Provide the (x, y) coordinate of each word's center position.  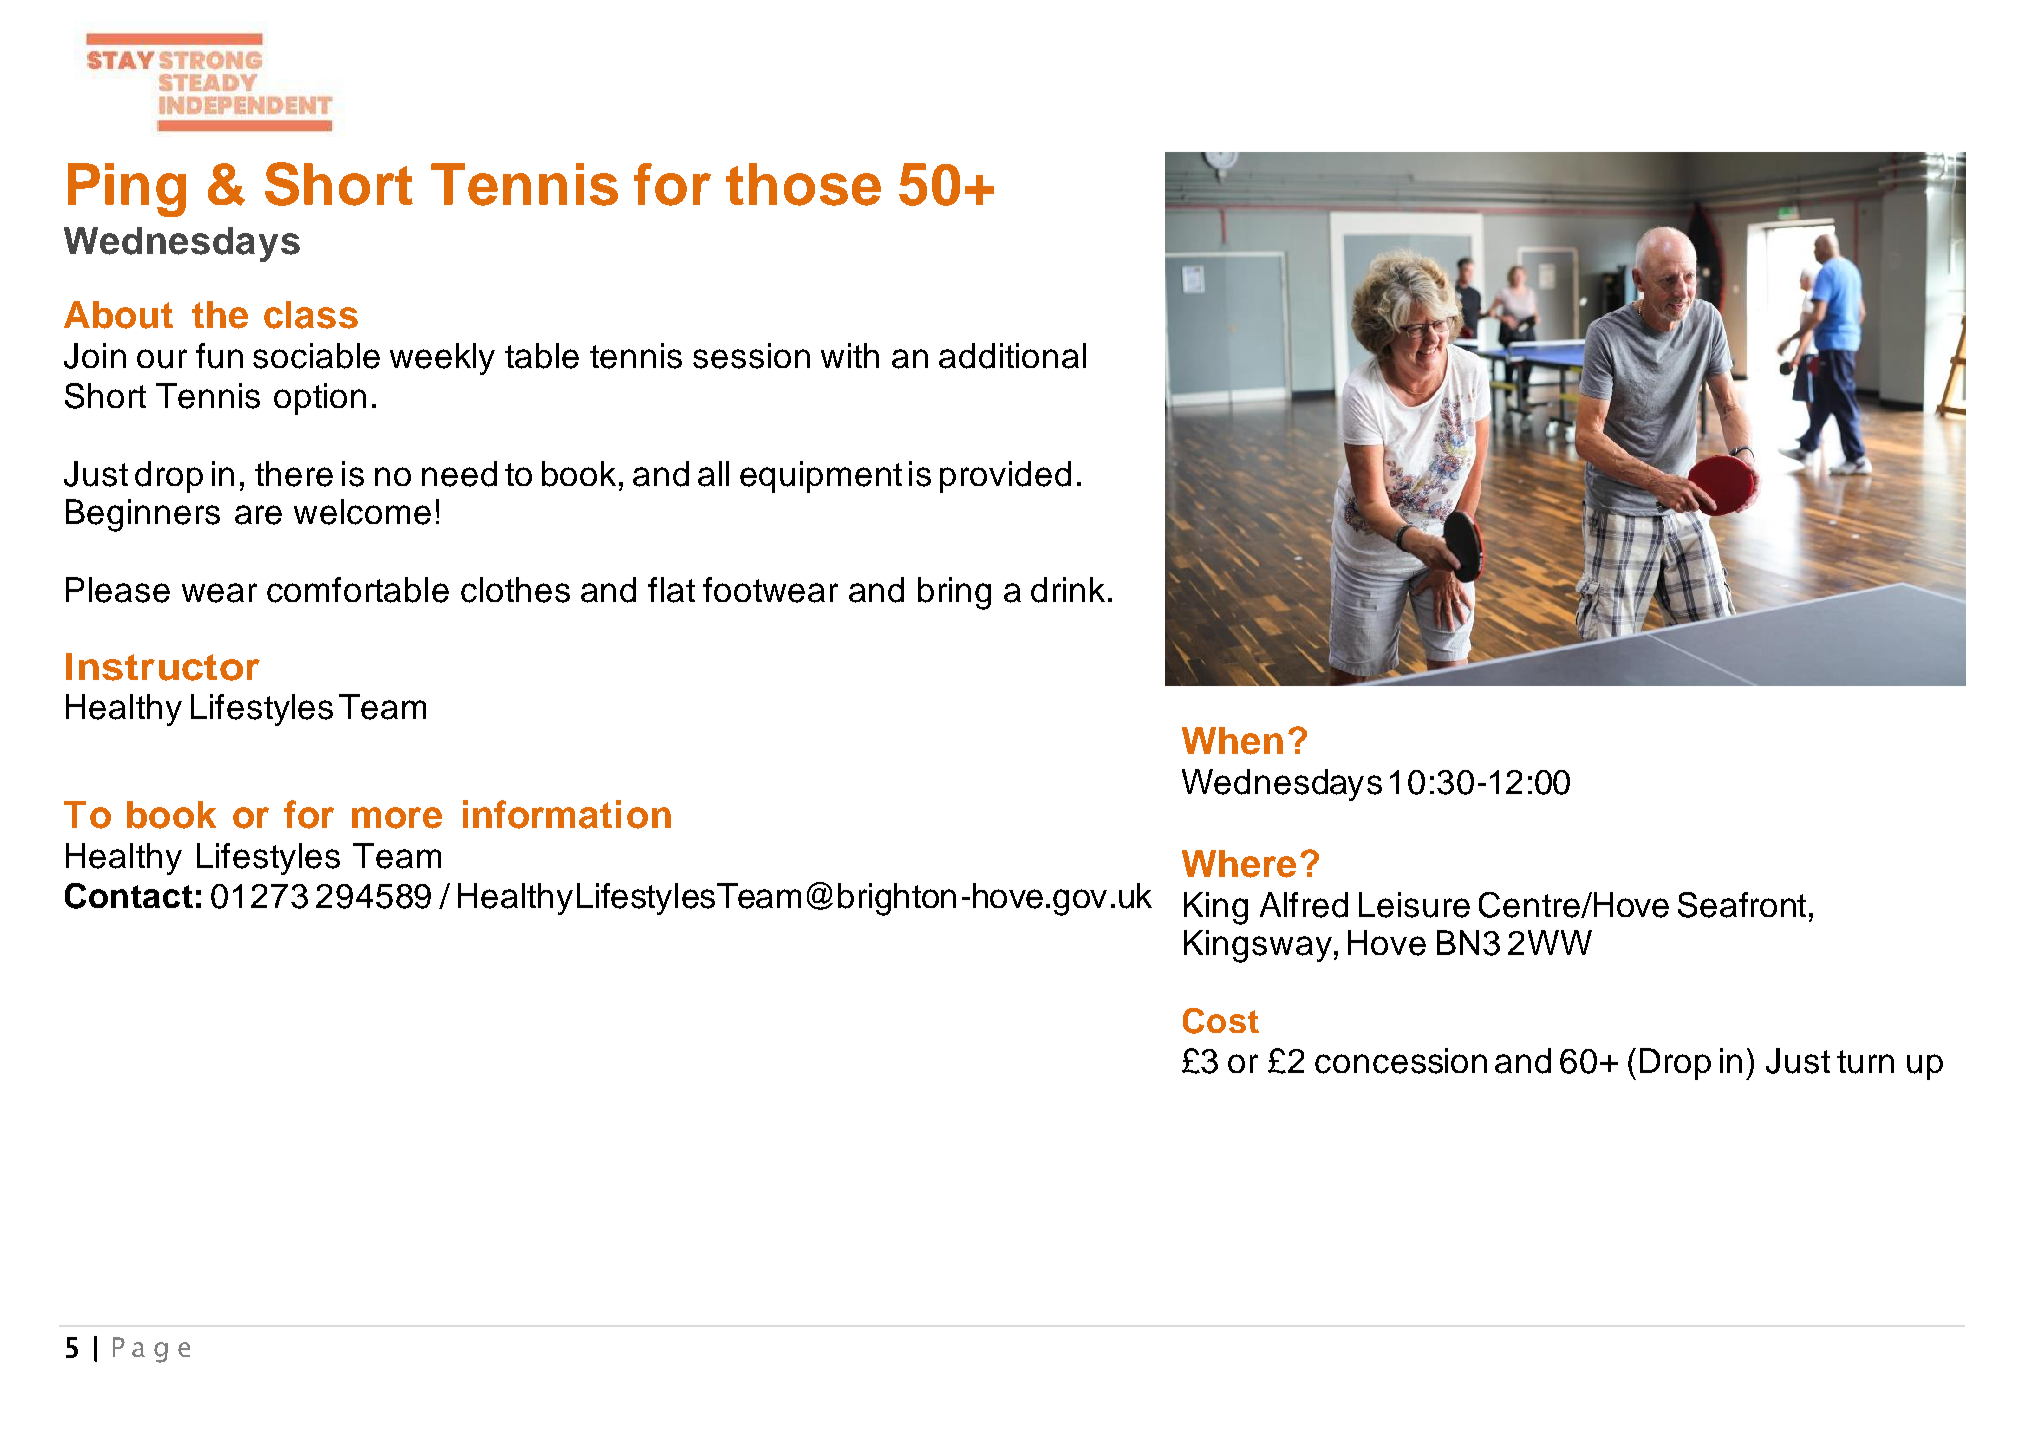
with (850, 355)
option (320, 399)
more (397, 818)
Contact (129, 896)
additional (1012, 356)
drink (1068, 590)
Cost (1221, 1021)
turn (1865, 1062)
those (803, 184)
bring (954, 593)
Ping (127, 190)
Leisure (1414, 905)
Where (1239, 864)
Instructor (163, 667)
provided (1005, 477)
